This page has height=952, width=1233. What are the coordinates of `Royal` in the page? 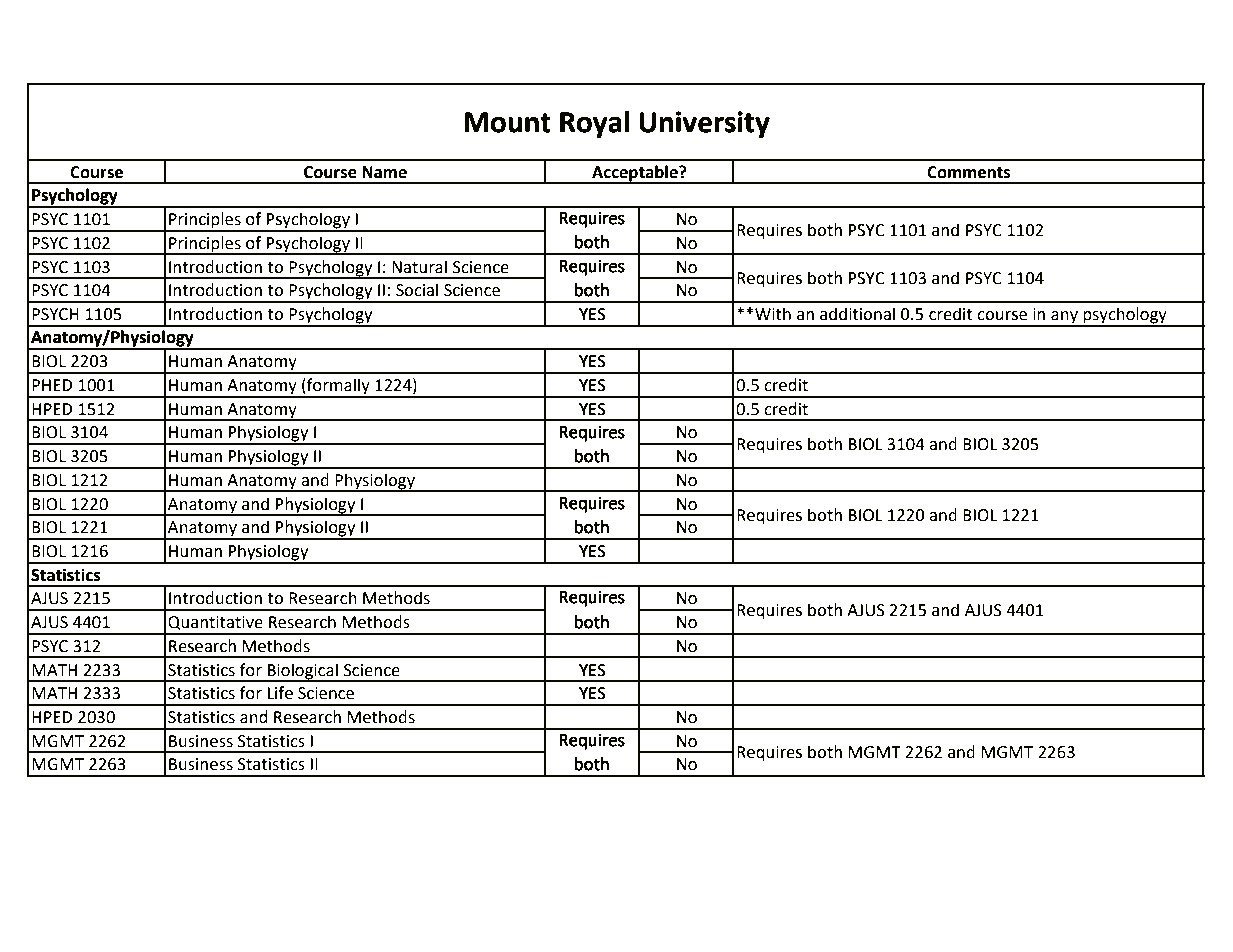 It's located at (594, 124).
